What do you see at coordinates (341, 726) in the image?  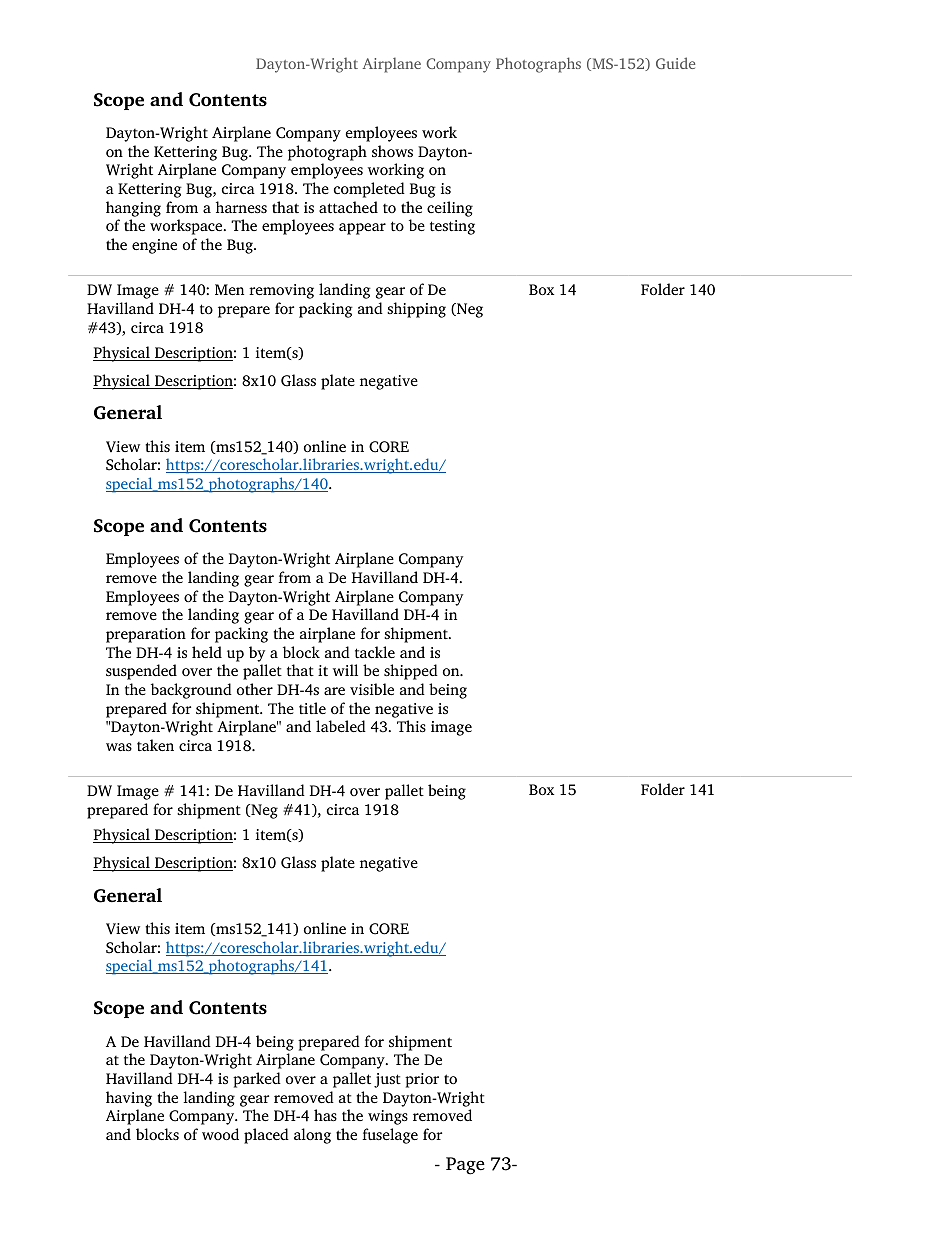 I see `labeled` at bounding box center [341, 726].
